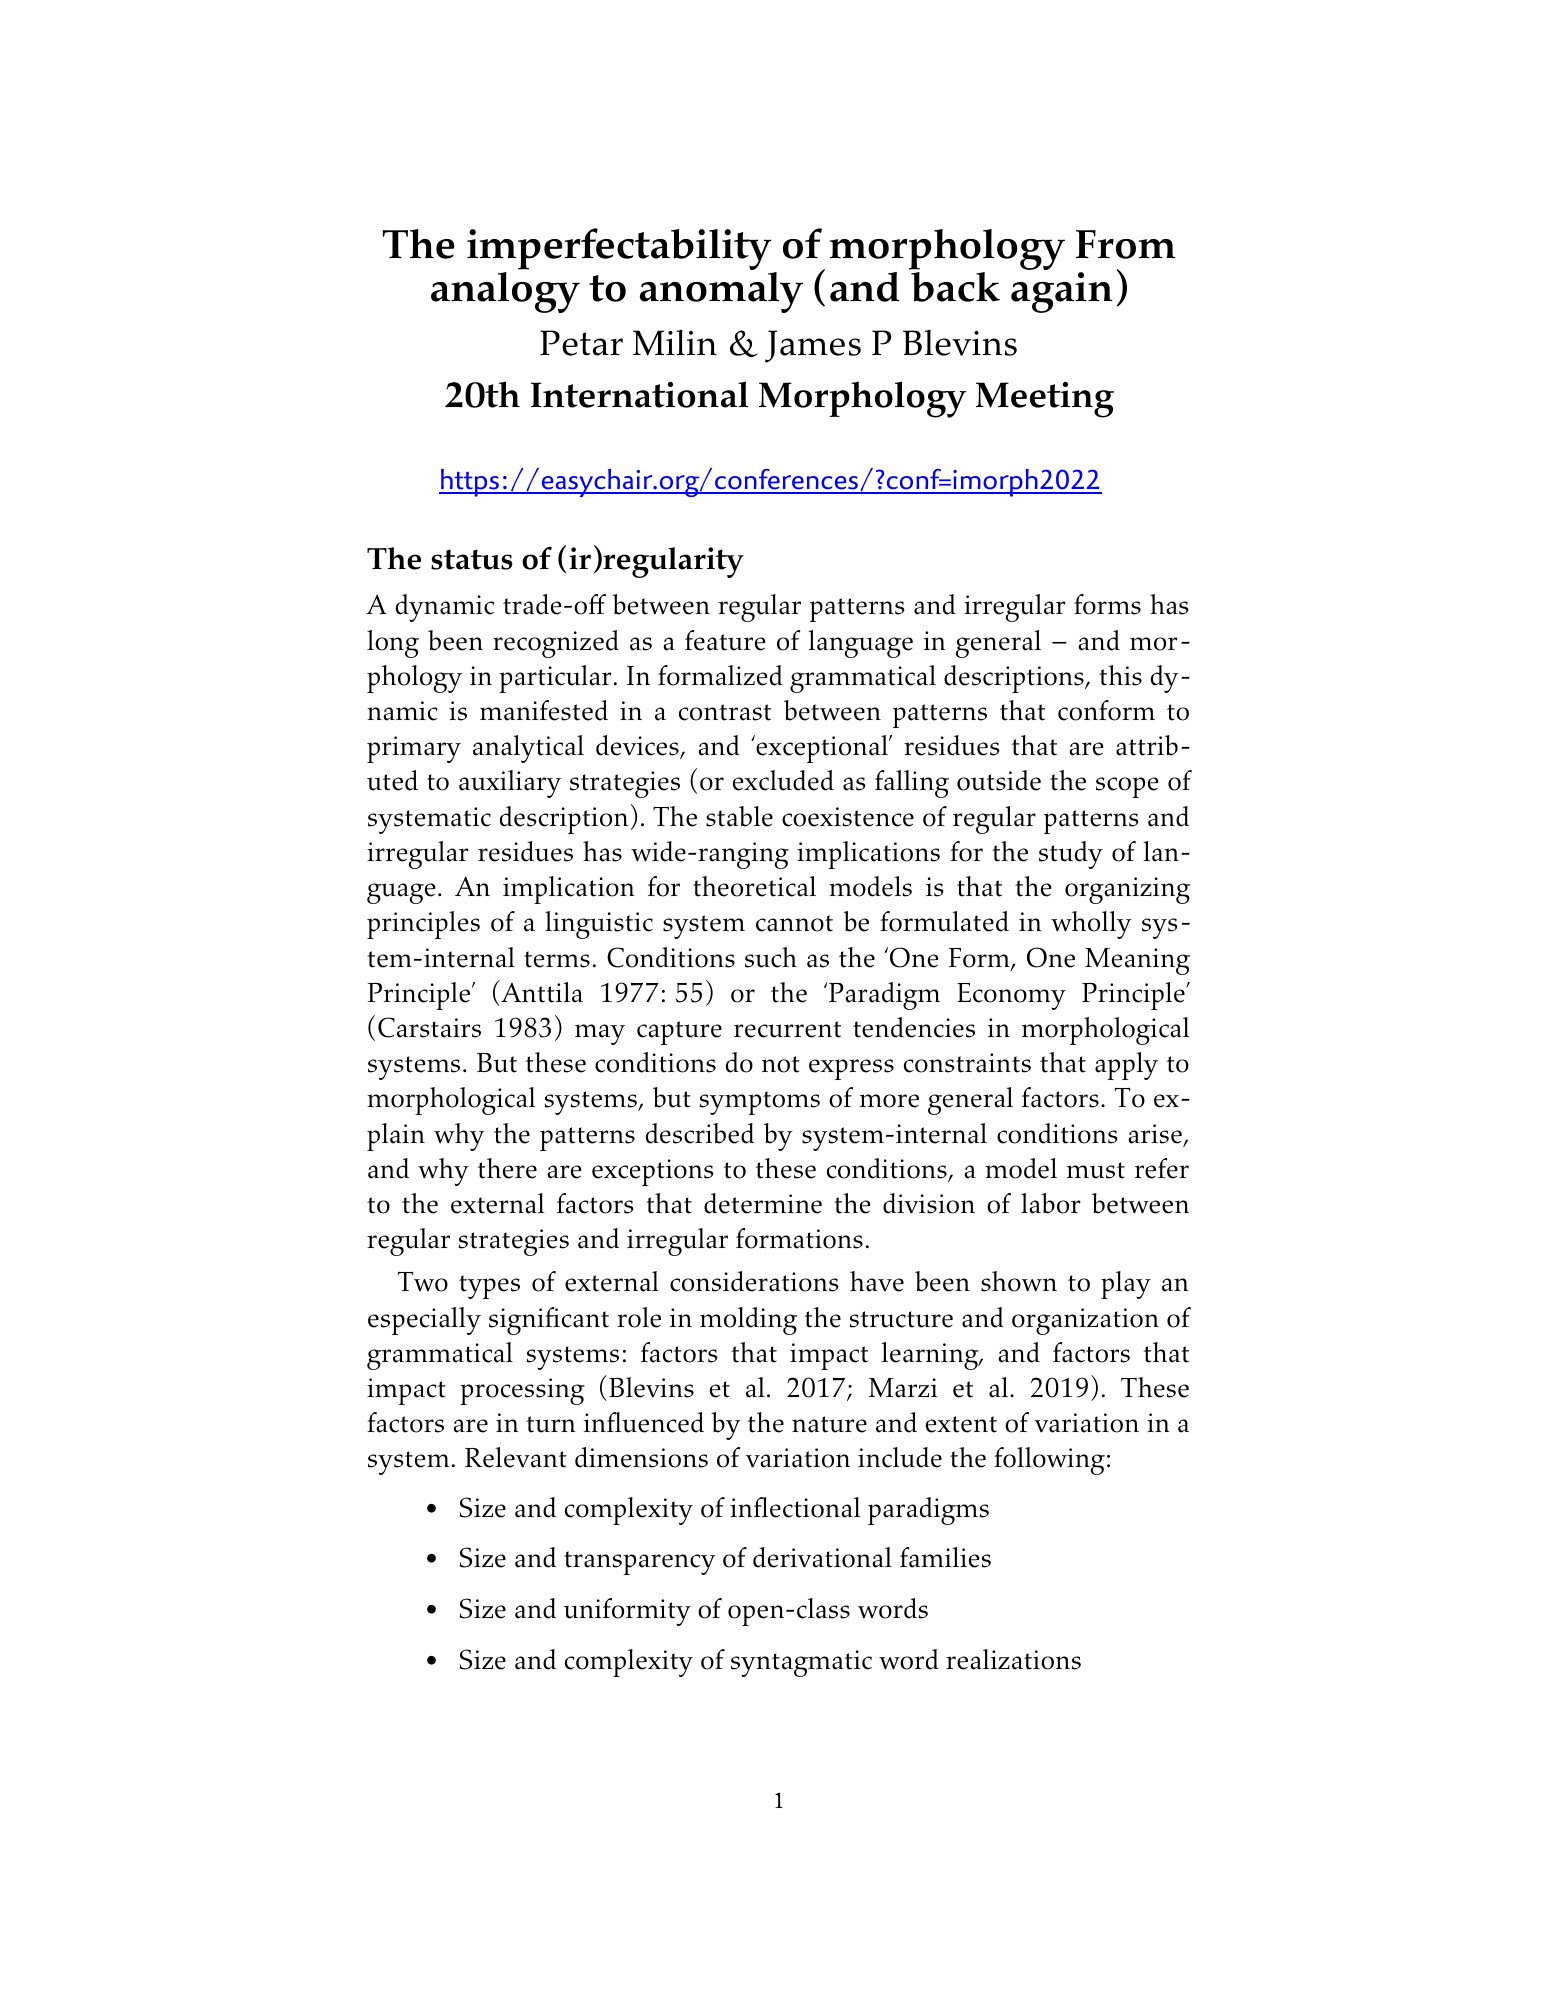 The height and width of the screenshot is (2015, 1557). I want to click on determine, so click(763, 1203).
